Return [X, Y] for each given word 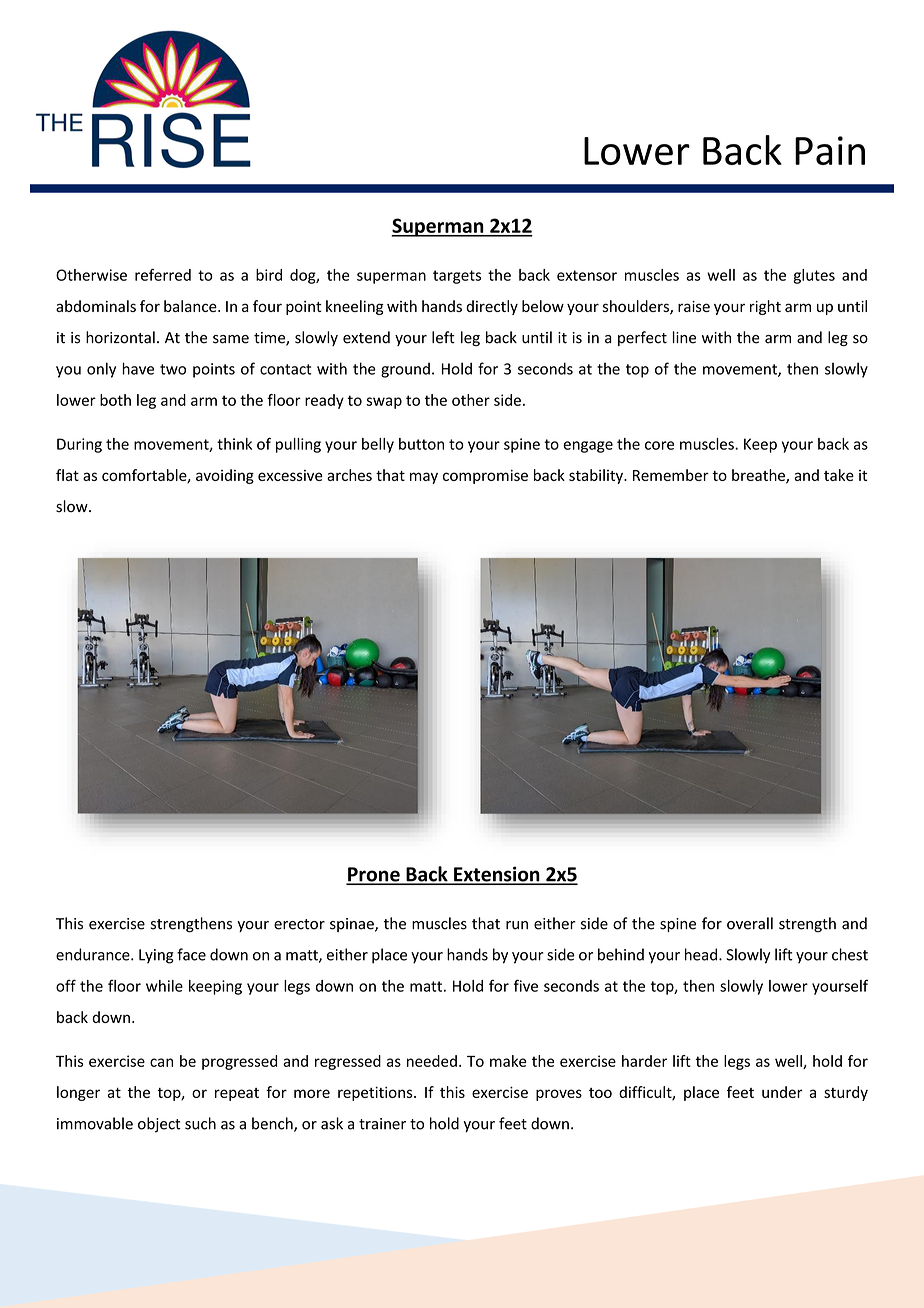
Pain [830, 150]
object [159, 1125]
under [782, 1092]
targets [457, 277]
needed [432, 1061]
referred [163, 275]
